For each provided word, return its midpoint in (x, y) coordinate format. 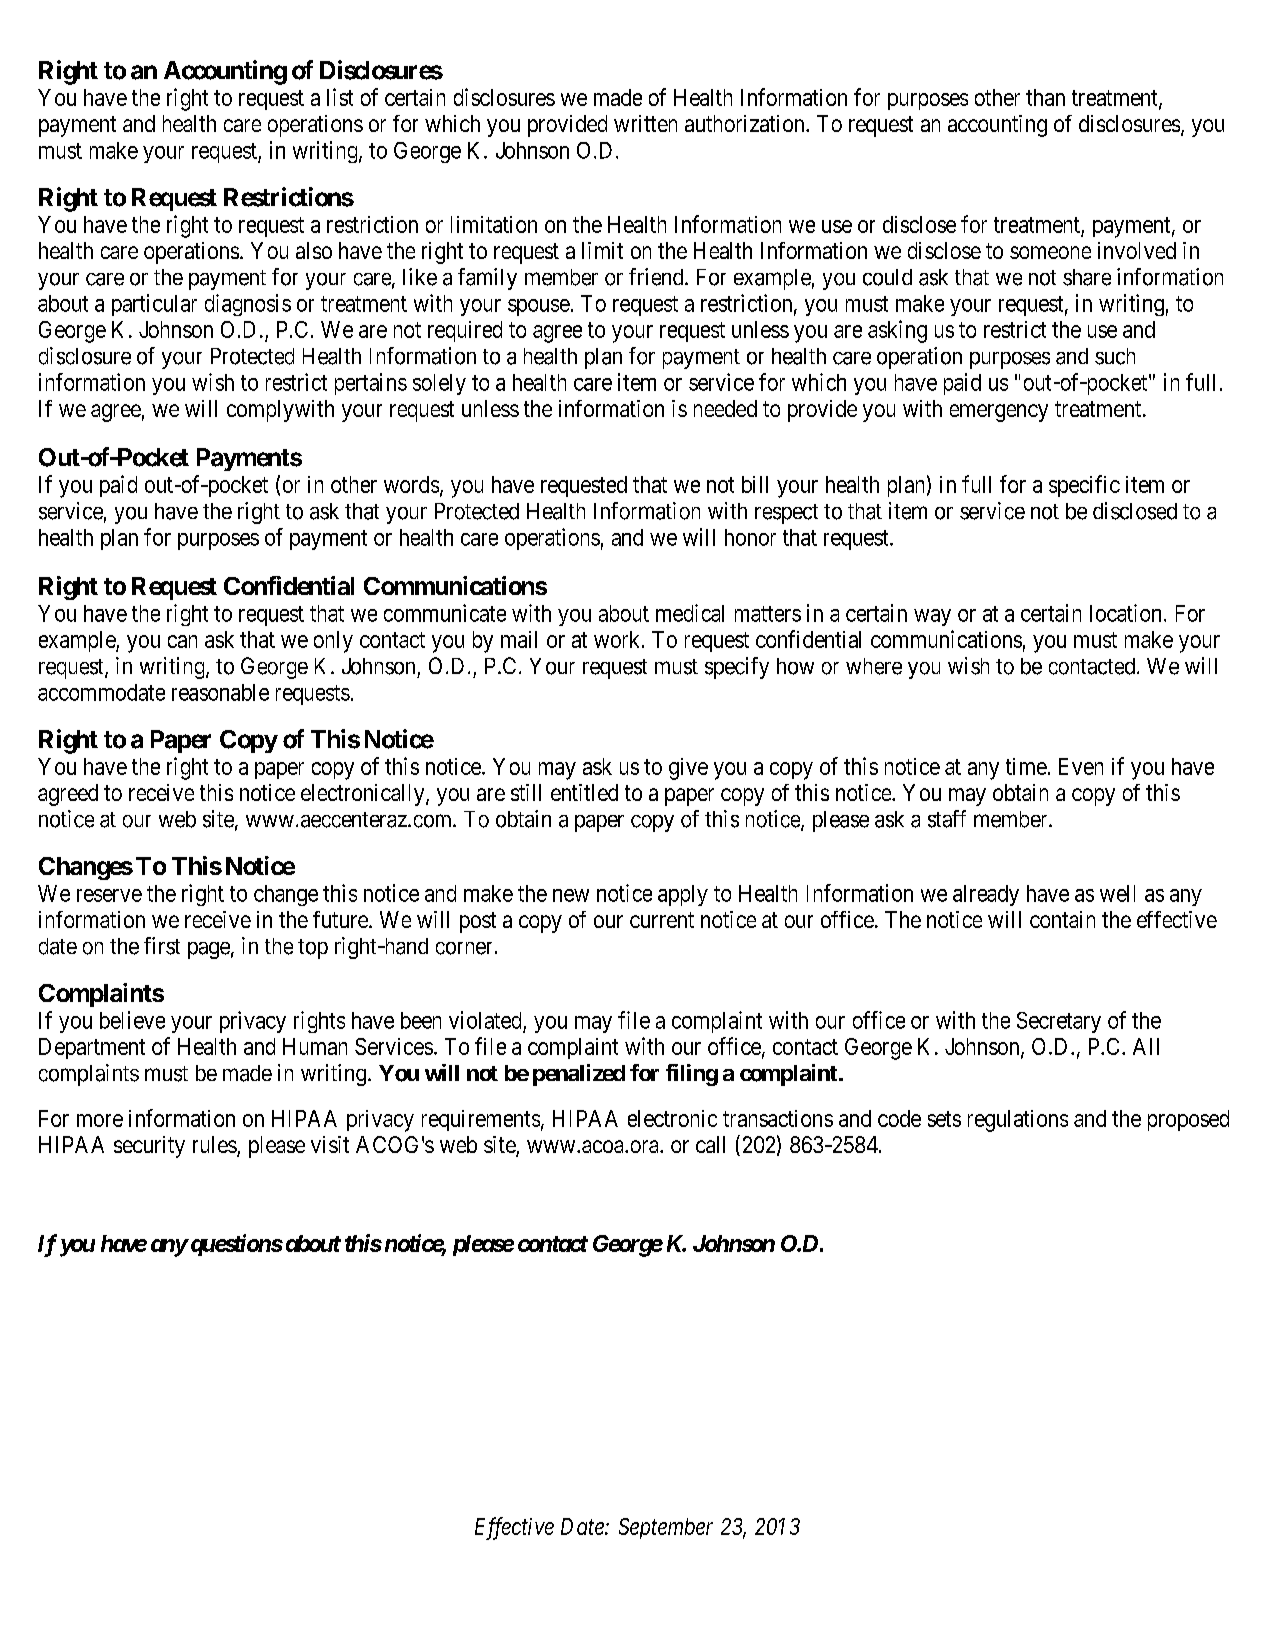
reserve (109, 895)
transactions (778, 1118)
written (645, 123)
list (340, 97)
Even (1081, 766)
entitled (584, 792)
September (666, 1528)
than (1045, 97)
